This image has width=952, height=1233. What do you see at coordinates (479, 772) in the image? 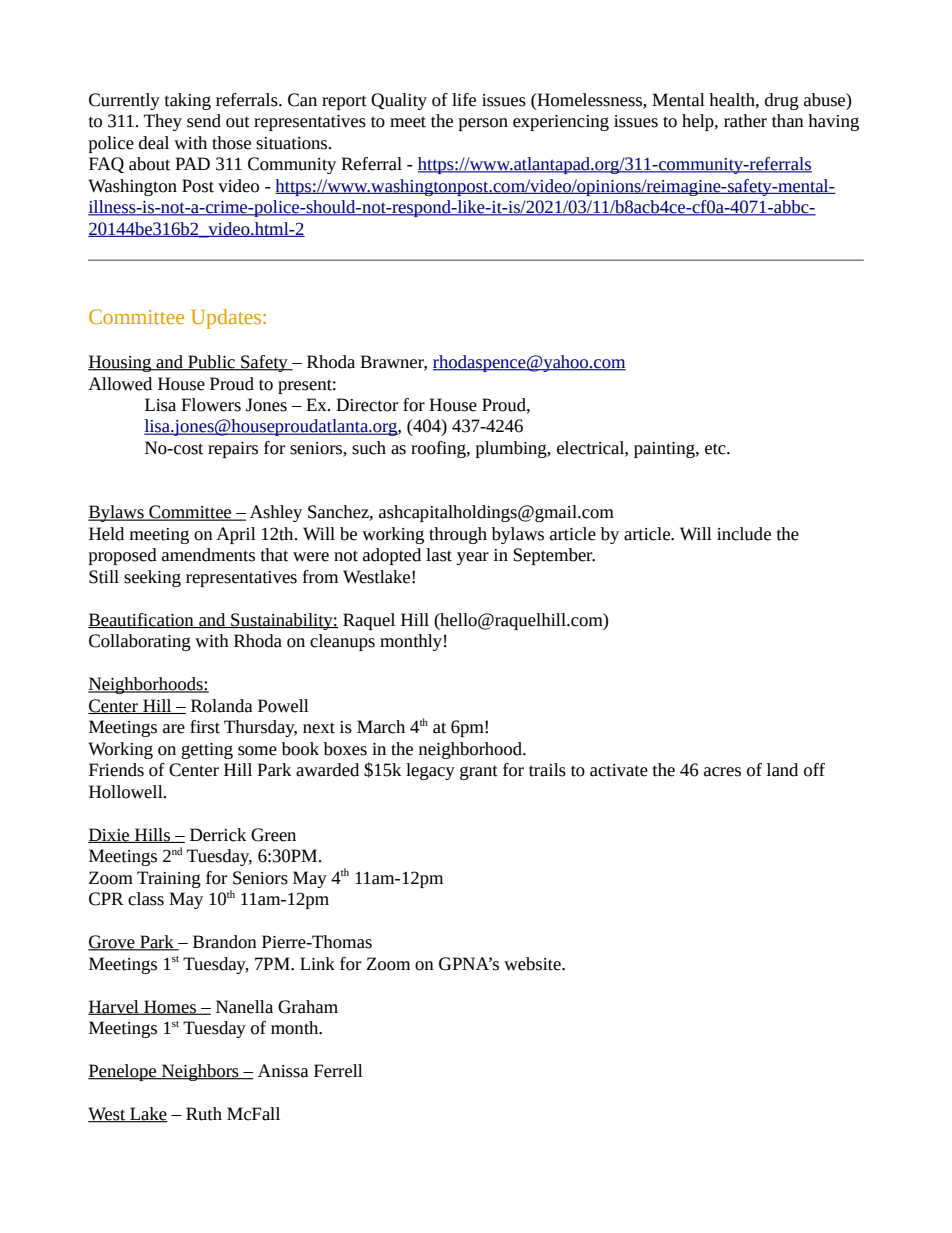
I see `grant` at bounding box center [479, 772].
